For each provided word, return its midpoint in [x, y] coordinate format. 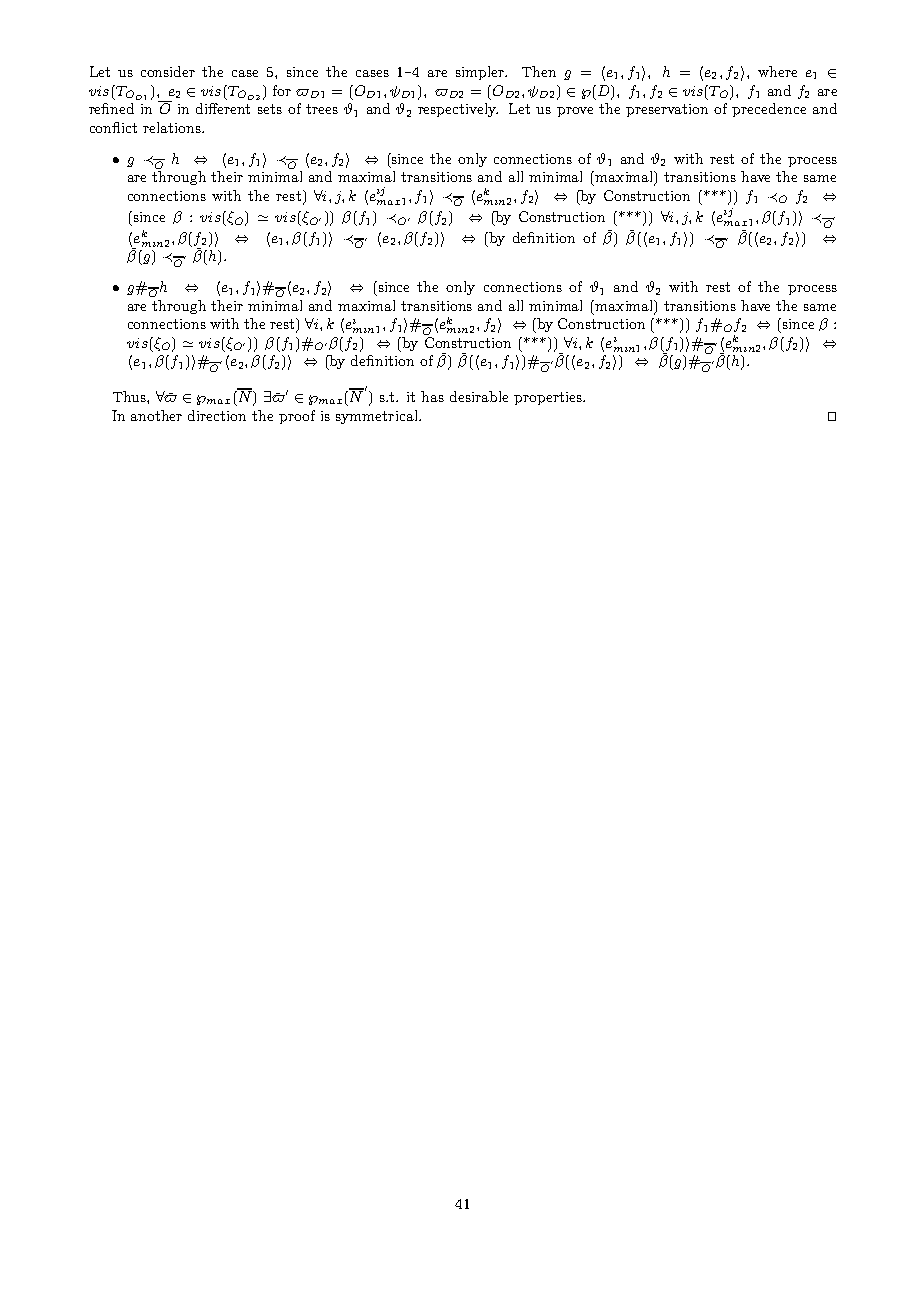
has [432, 396]
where [777, 71]
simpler [481, 73]
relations [173, 127]
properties [549, 398]
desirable [479, 396]
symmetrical [378, 417]
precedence [769, 110]
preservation [667, 110]
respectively [458, 110]
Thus [130, 396]
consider [168, 71]
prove [575, 112]
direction [217, 415]
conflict [113, 127]
